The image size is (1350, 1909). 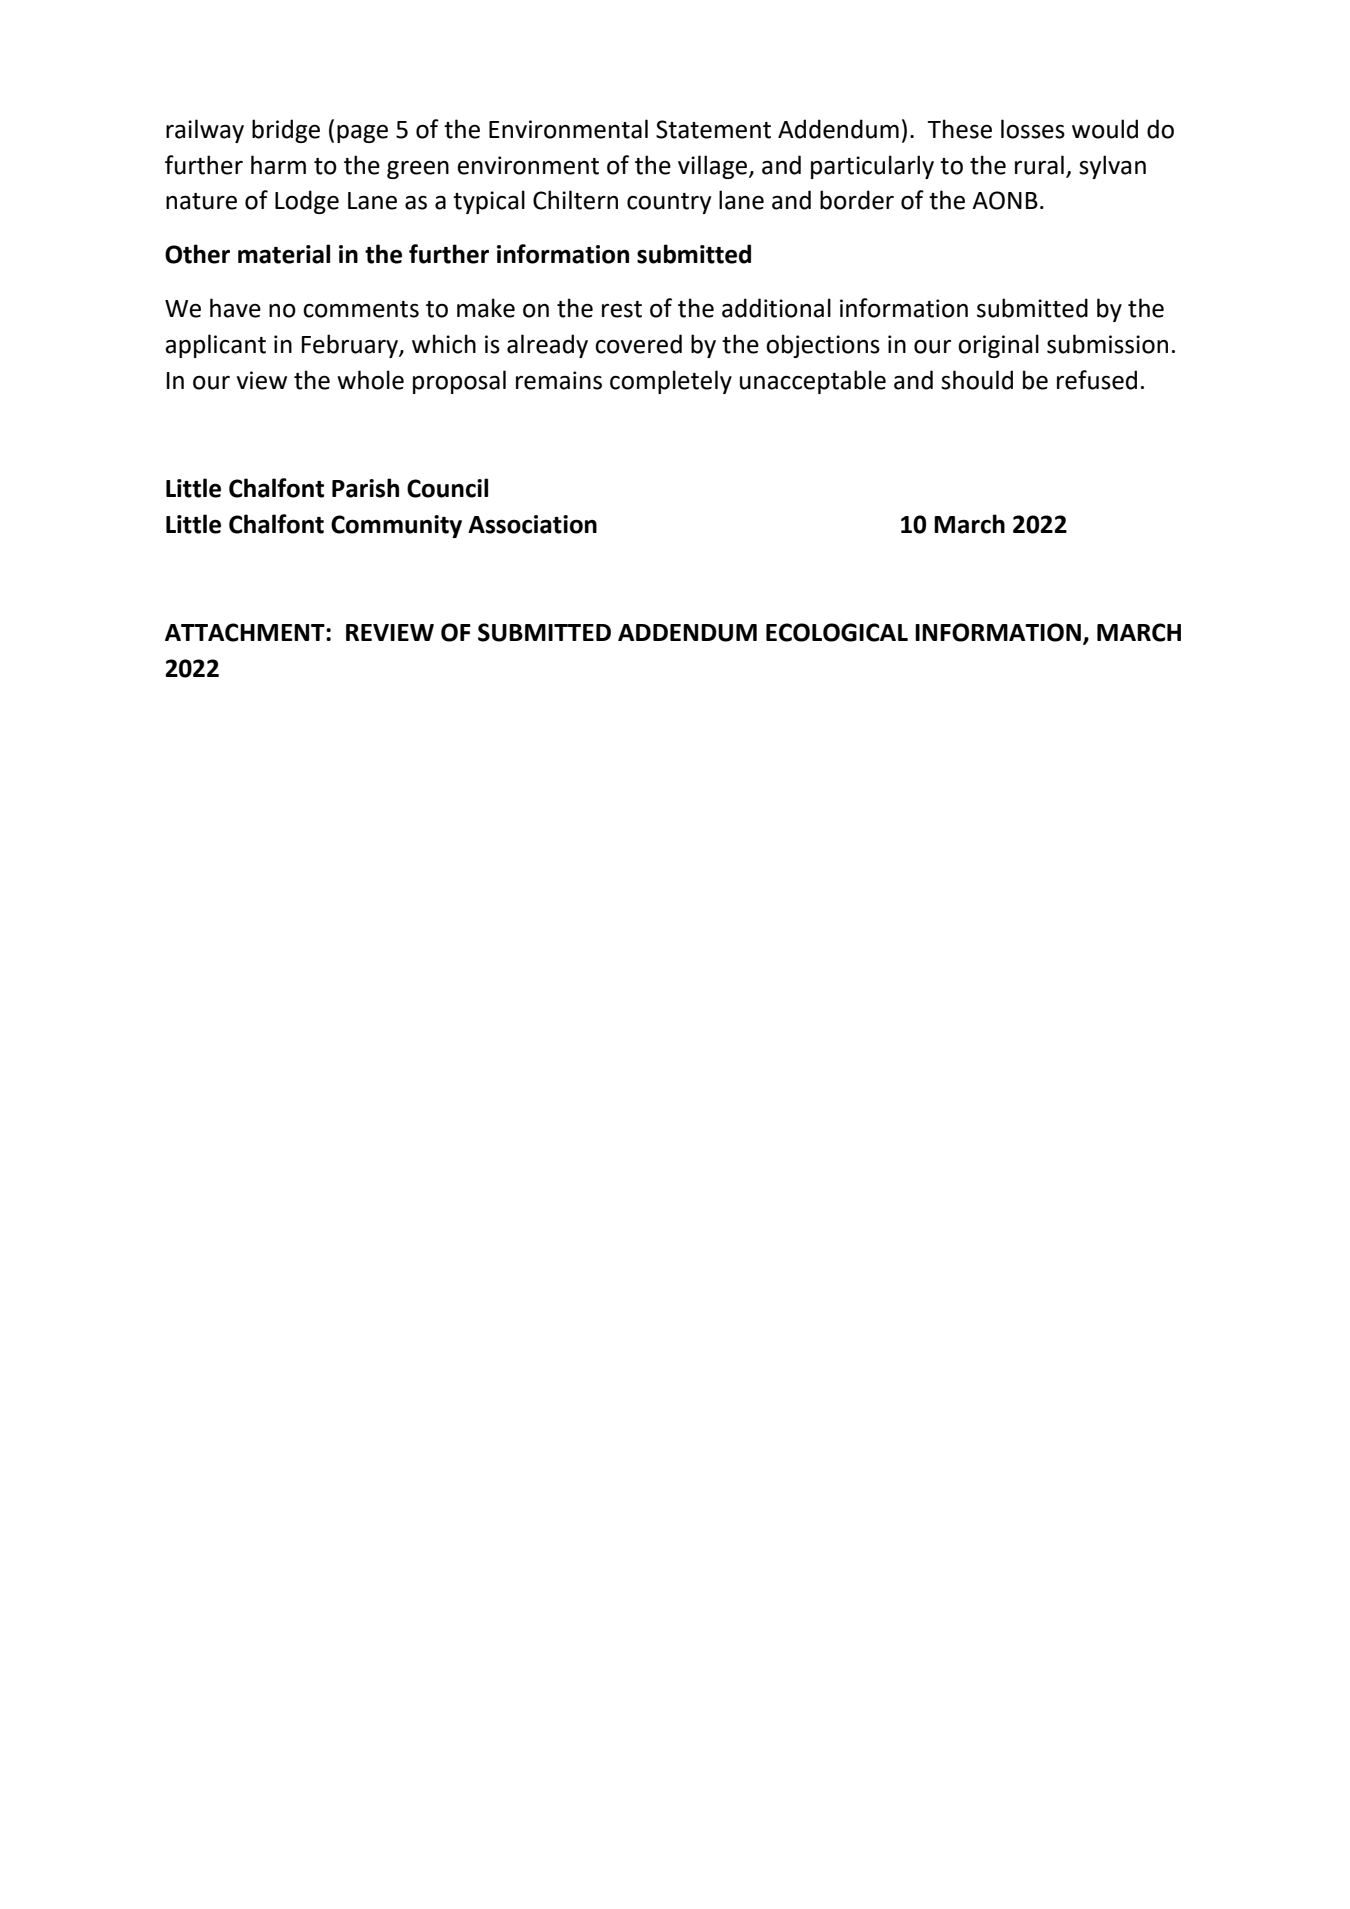 What do you see at coordinates (286, 131) in the screenshot?
I see `bridge` at bounding box center [286, 131].
